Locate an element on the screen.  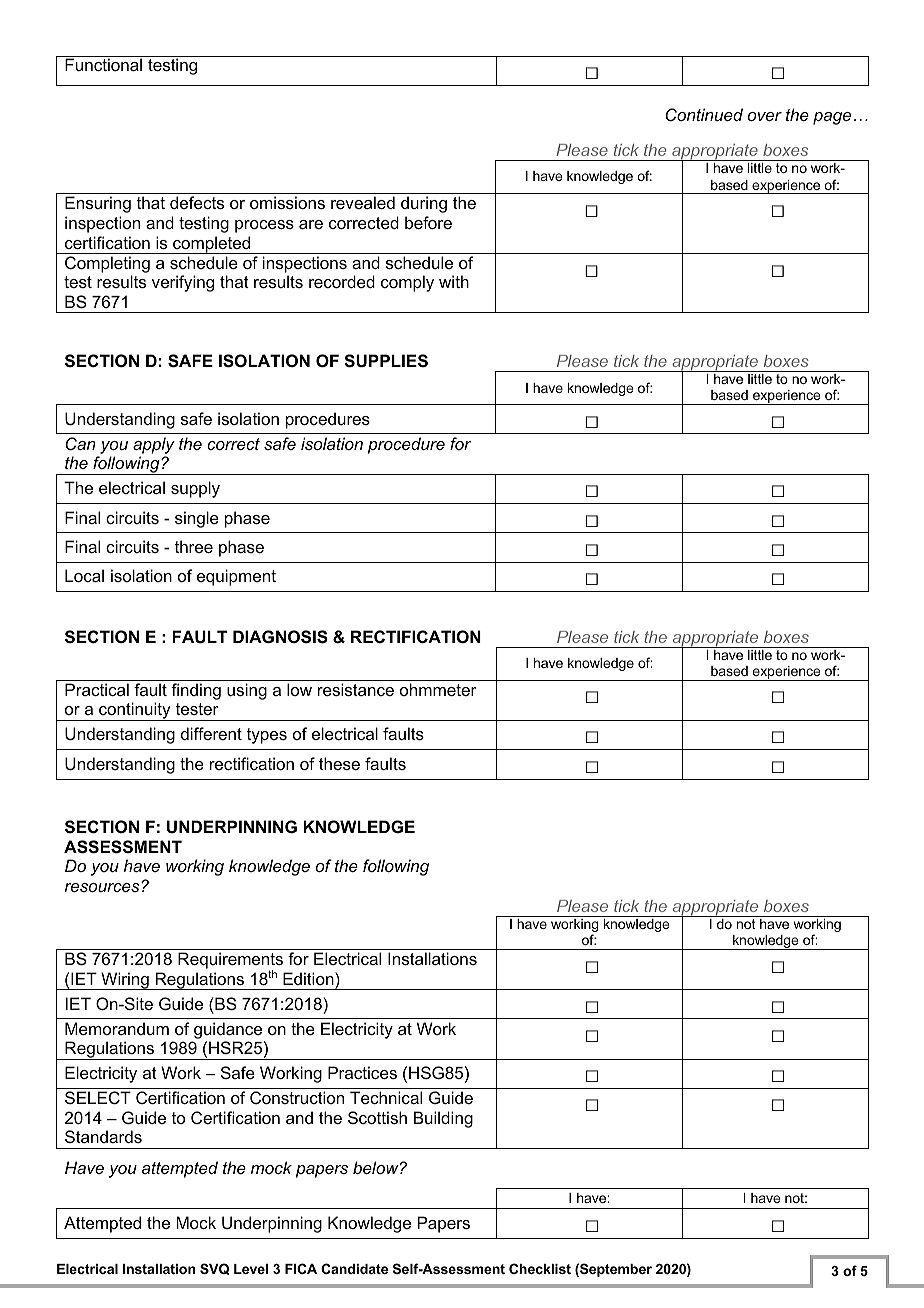
before is located at coordinates (428, 222).
